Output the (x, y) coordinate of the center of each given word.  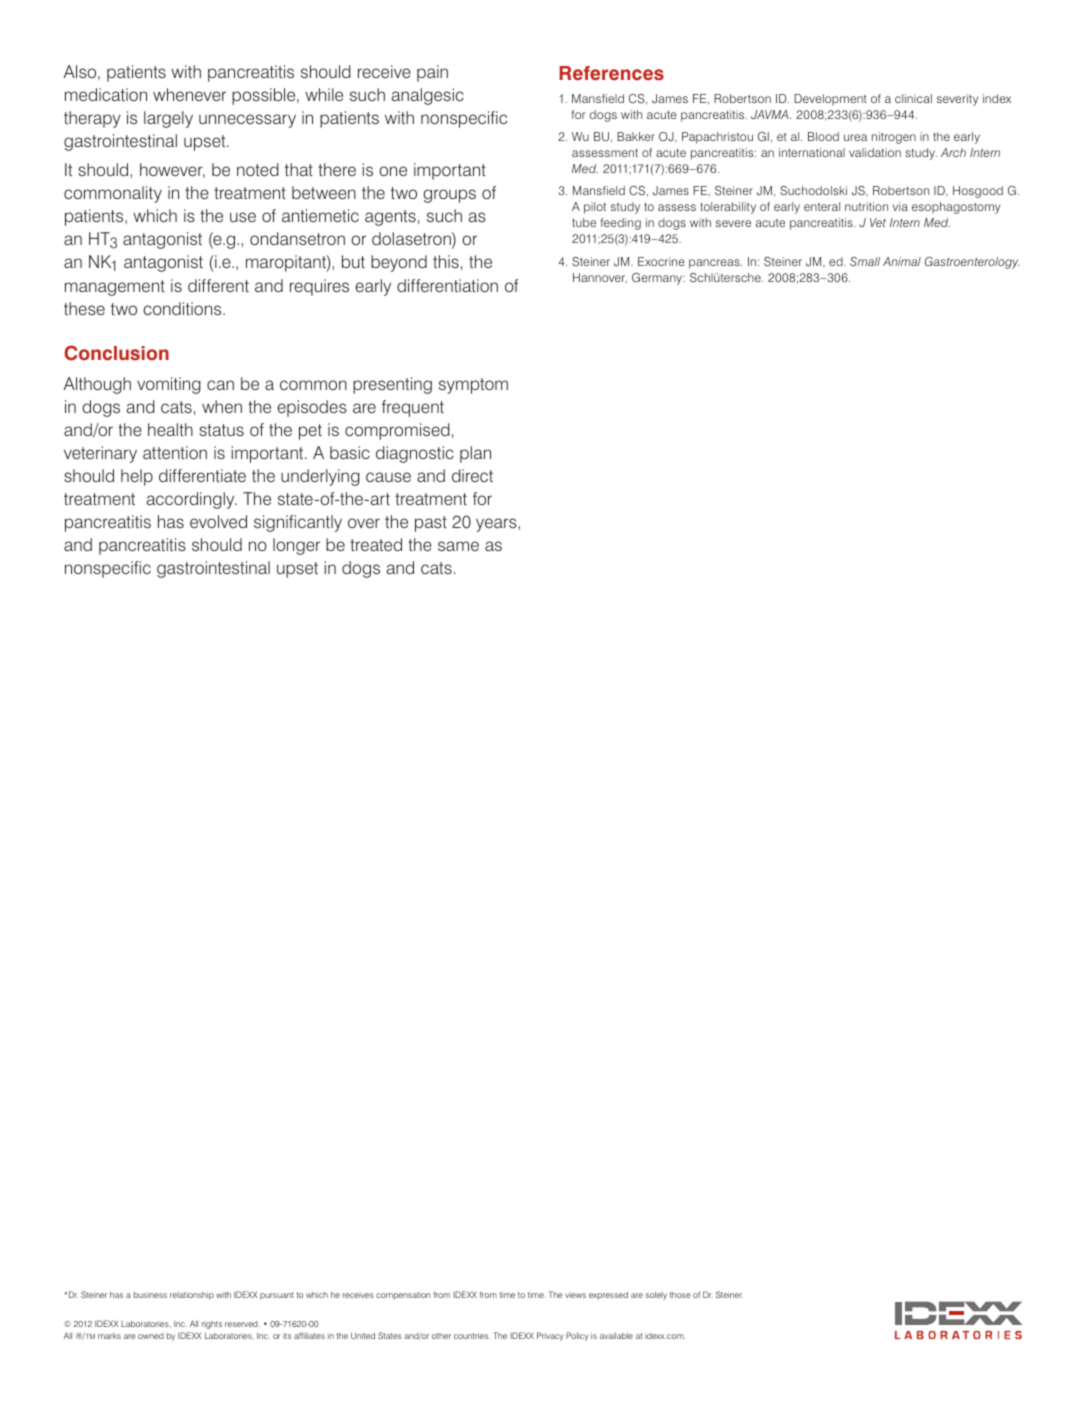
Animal (902, 261)
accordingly (191, 500)
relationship (192, 1296)
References (611, 73)
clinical (913, 98)
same (458, 546)
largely (168, 119)
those (680, 1295)
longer (296, 546)
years (497, 525)
